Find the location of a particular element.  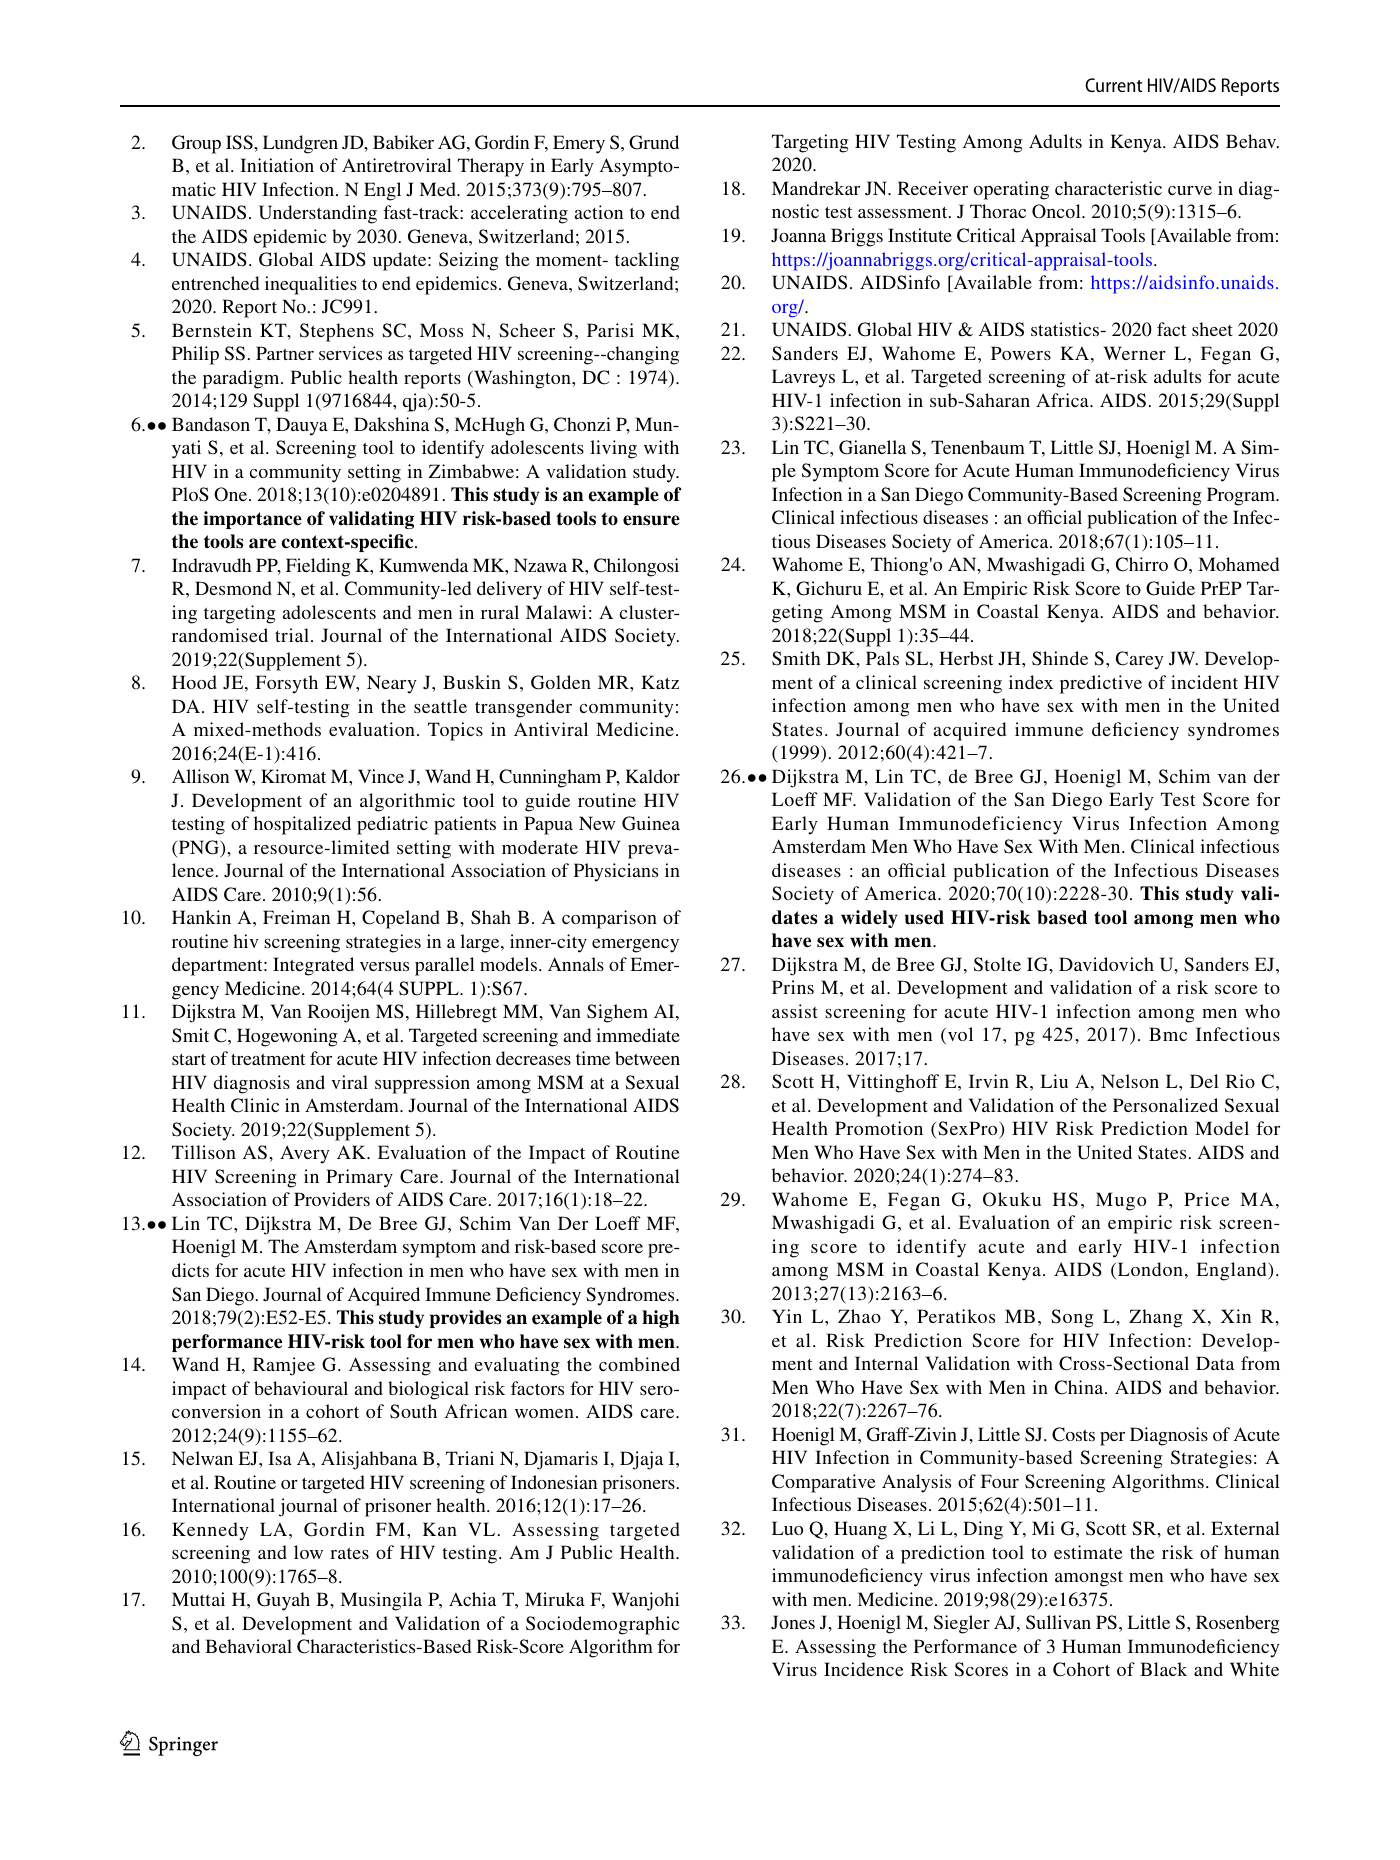

Lundgren is located at coordinates (300, 144).
